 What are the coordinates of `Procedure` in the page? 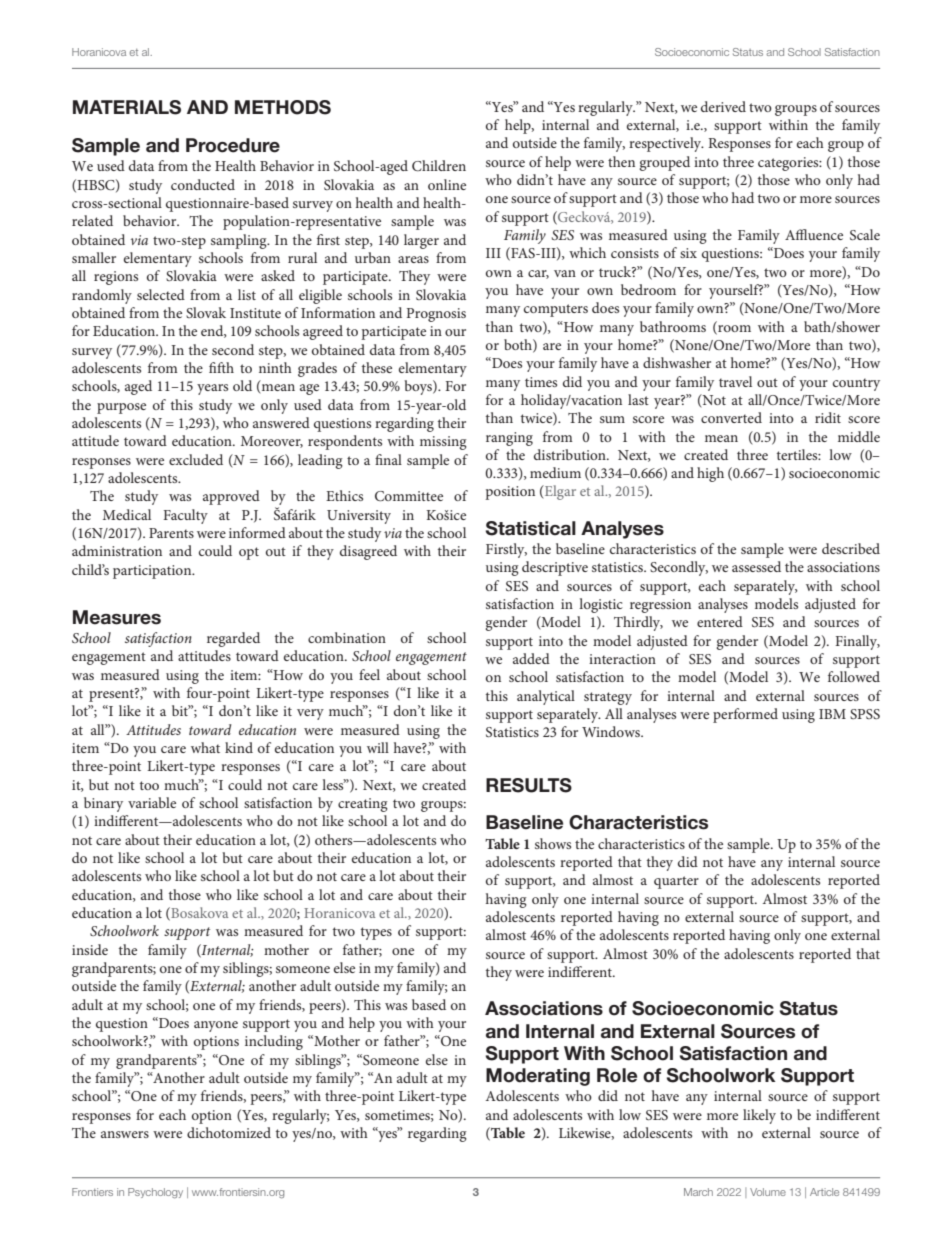 It's located at (233, 145).
